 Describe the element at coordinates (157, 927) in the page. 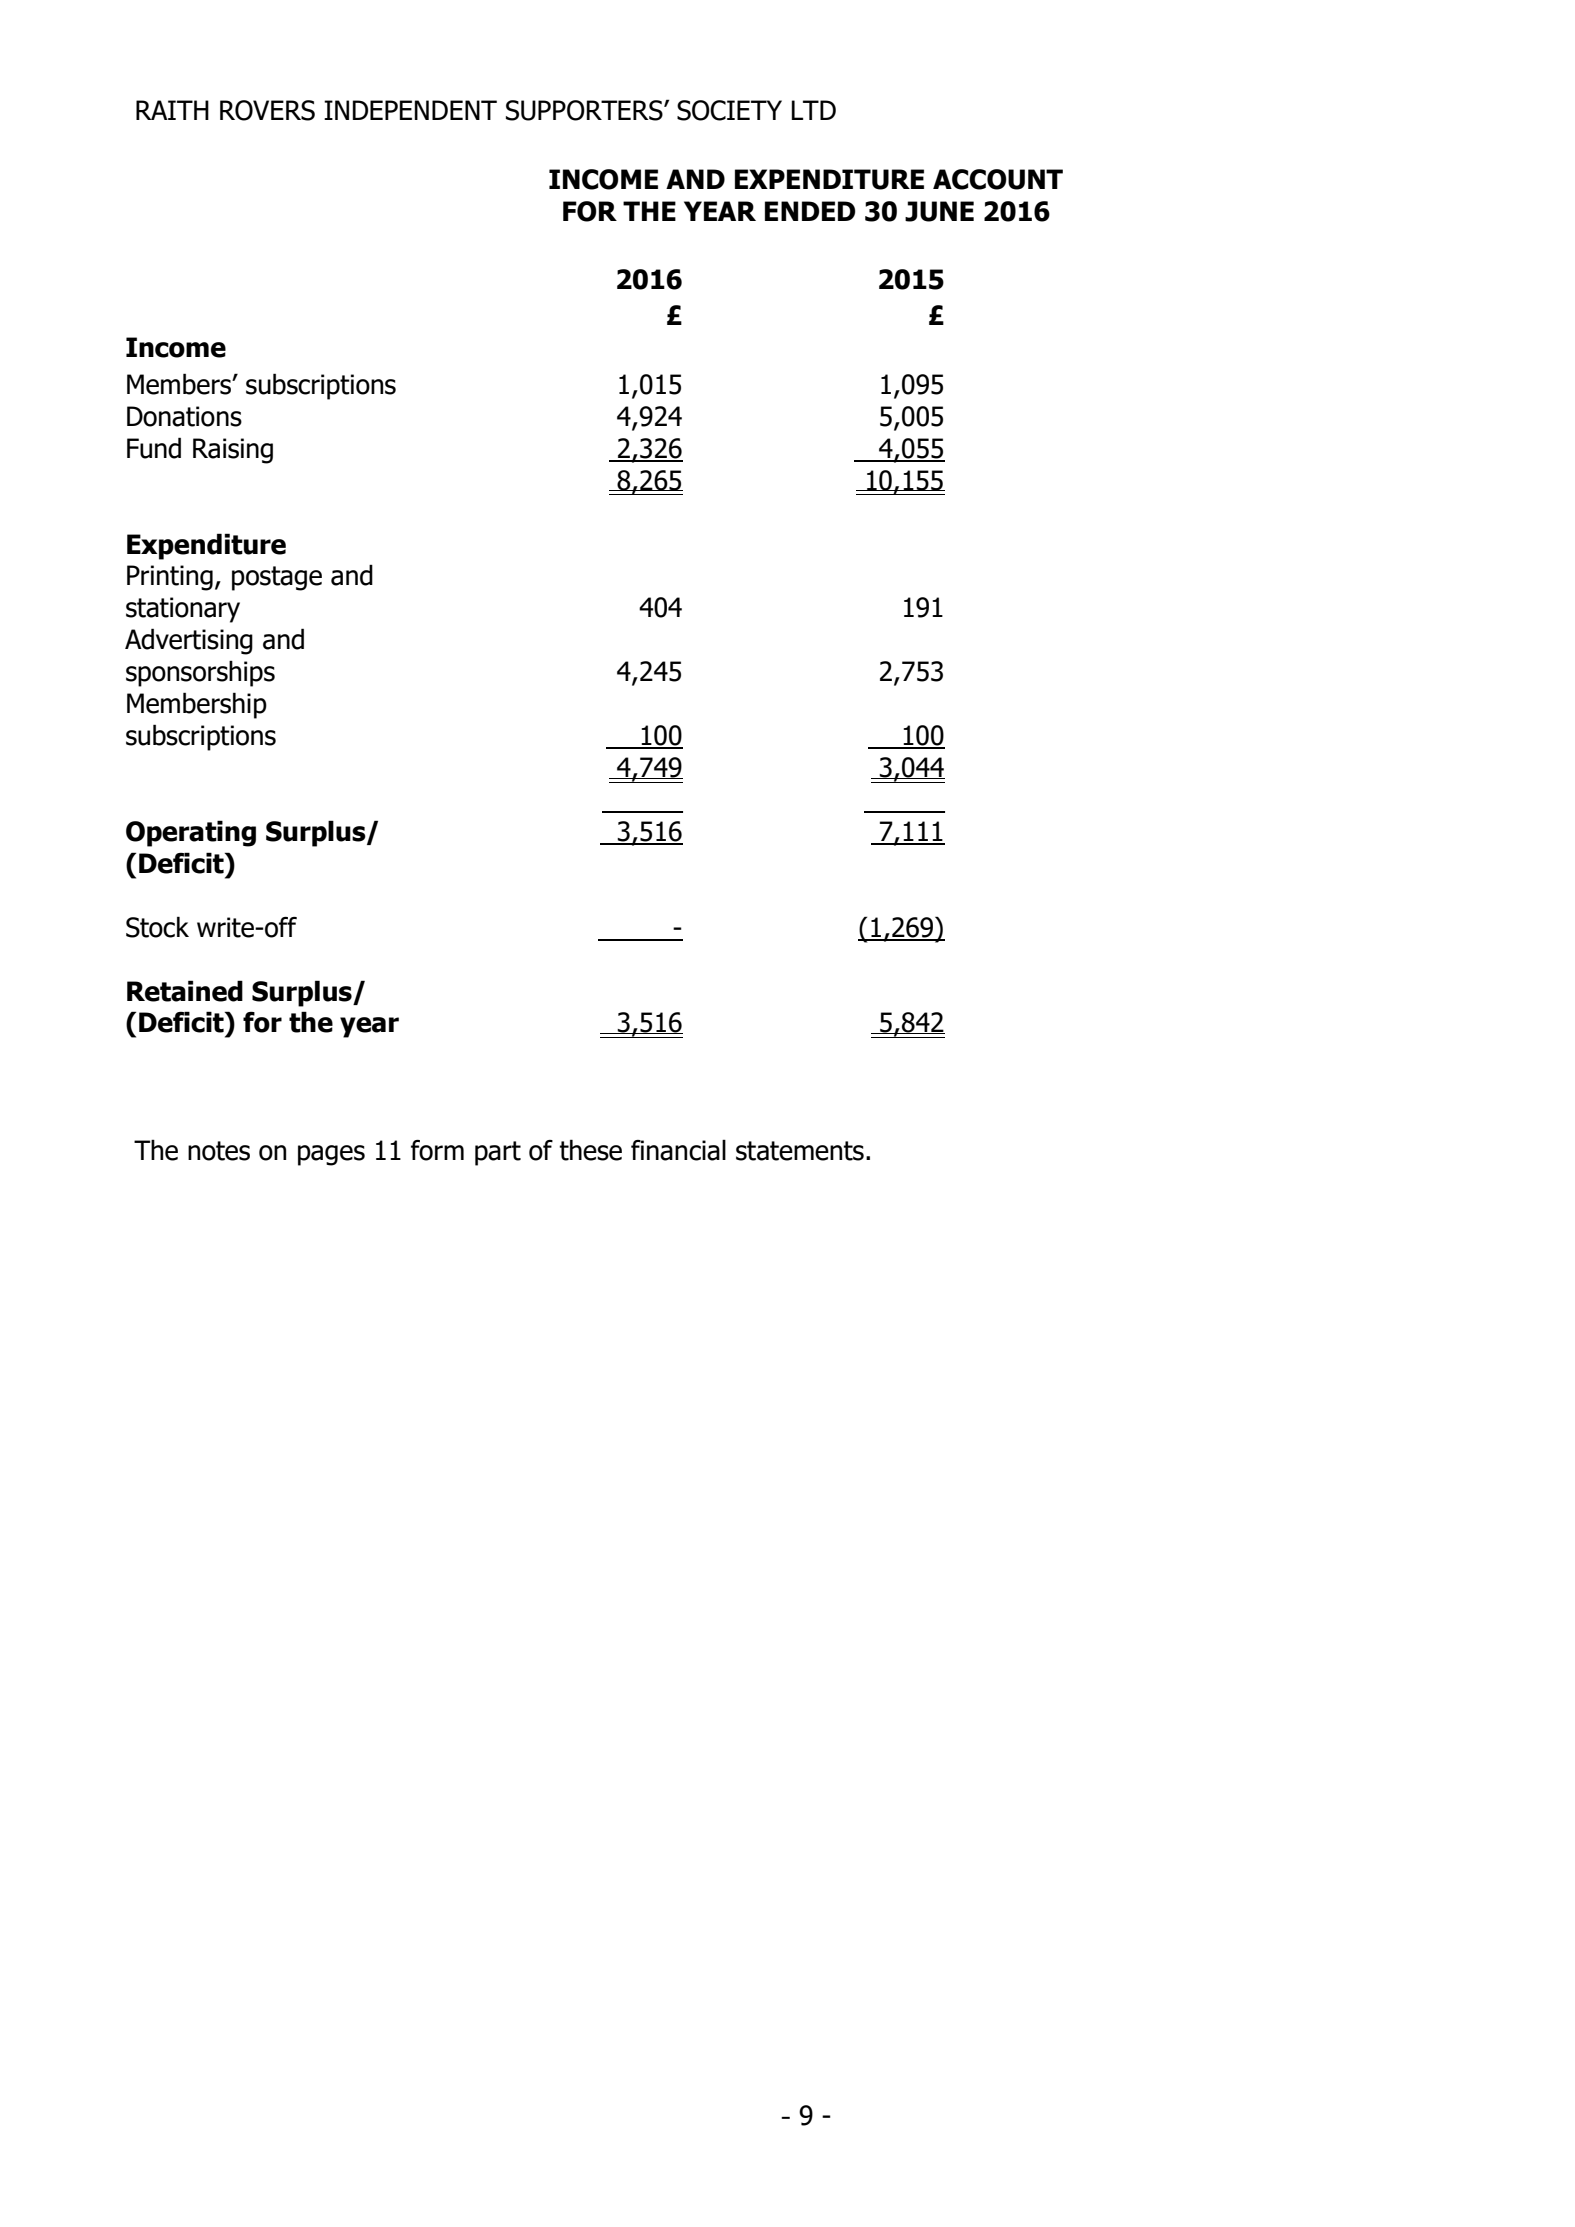

I see `Stock` at that location.
